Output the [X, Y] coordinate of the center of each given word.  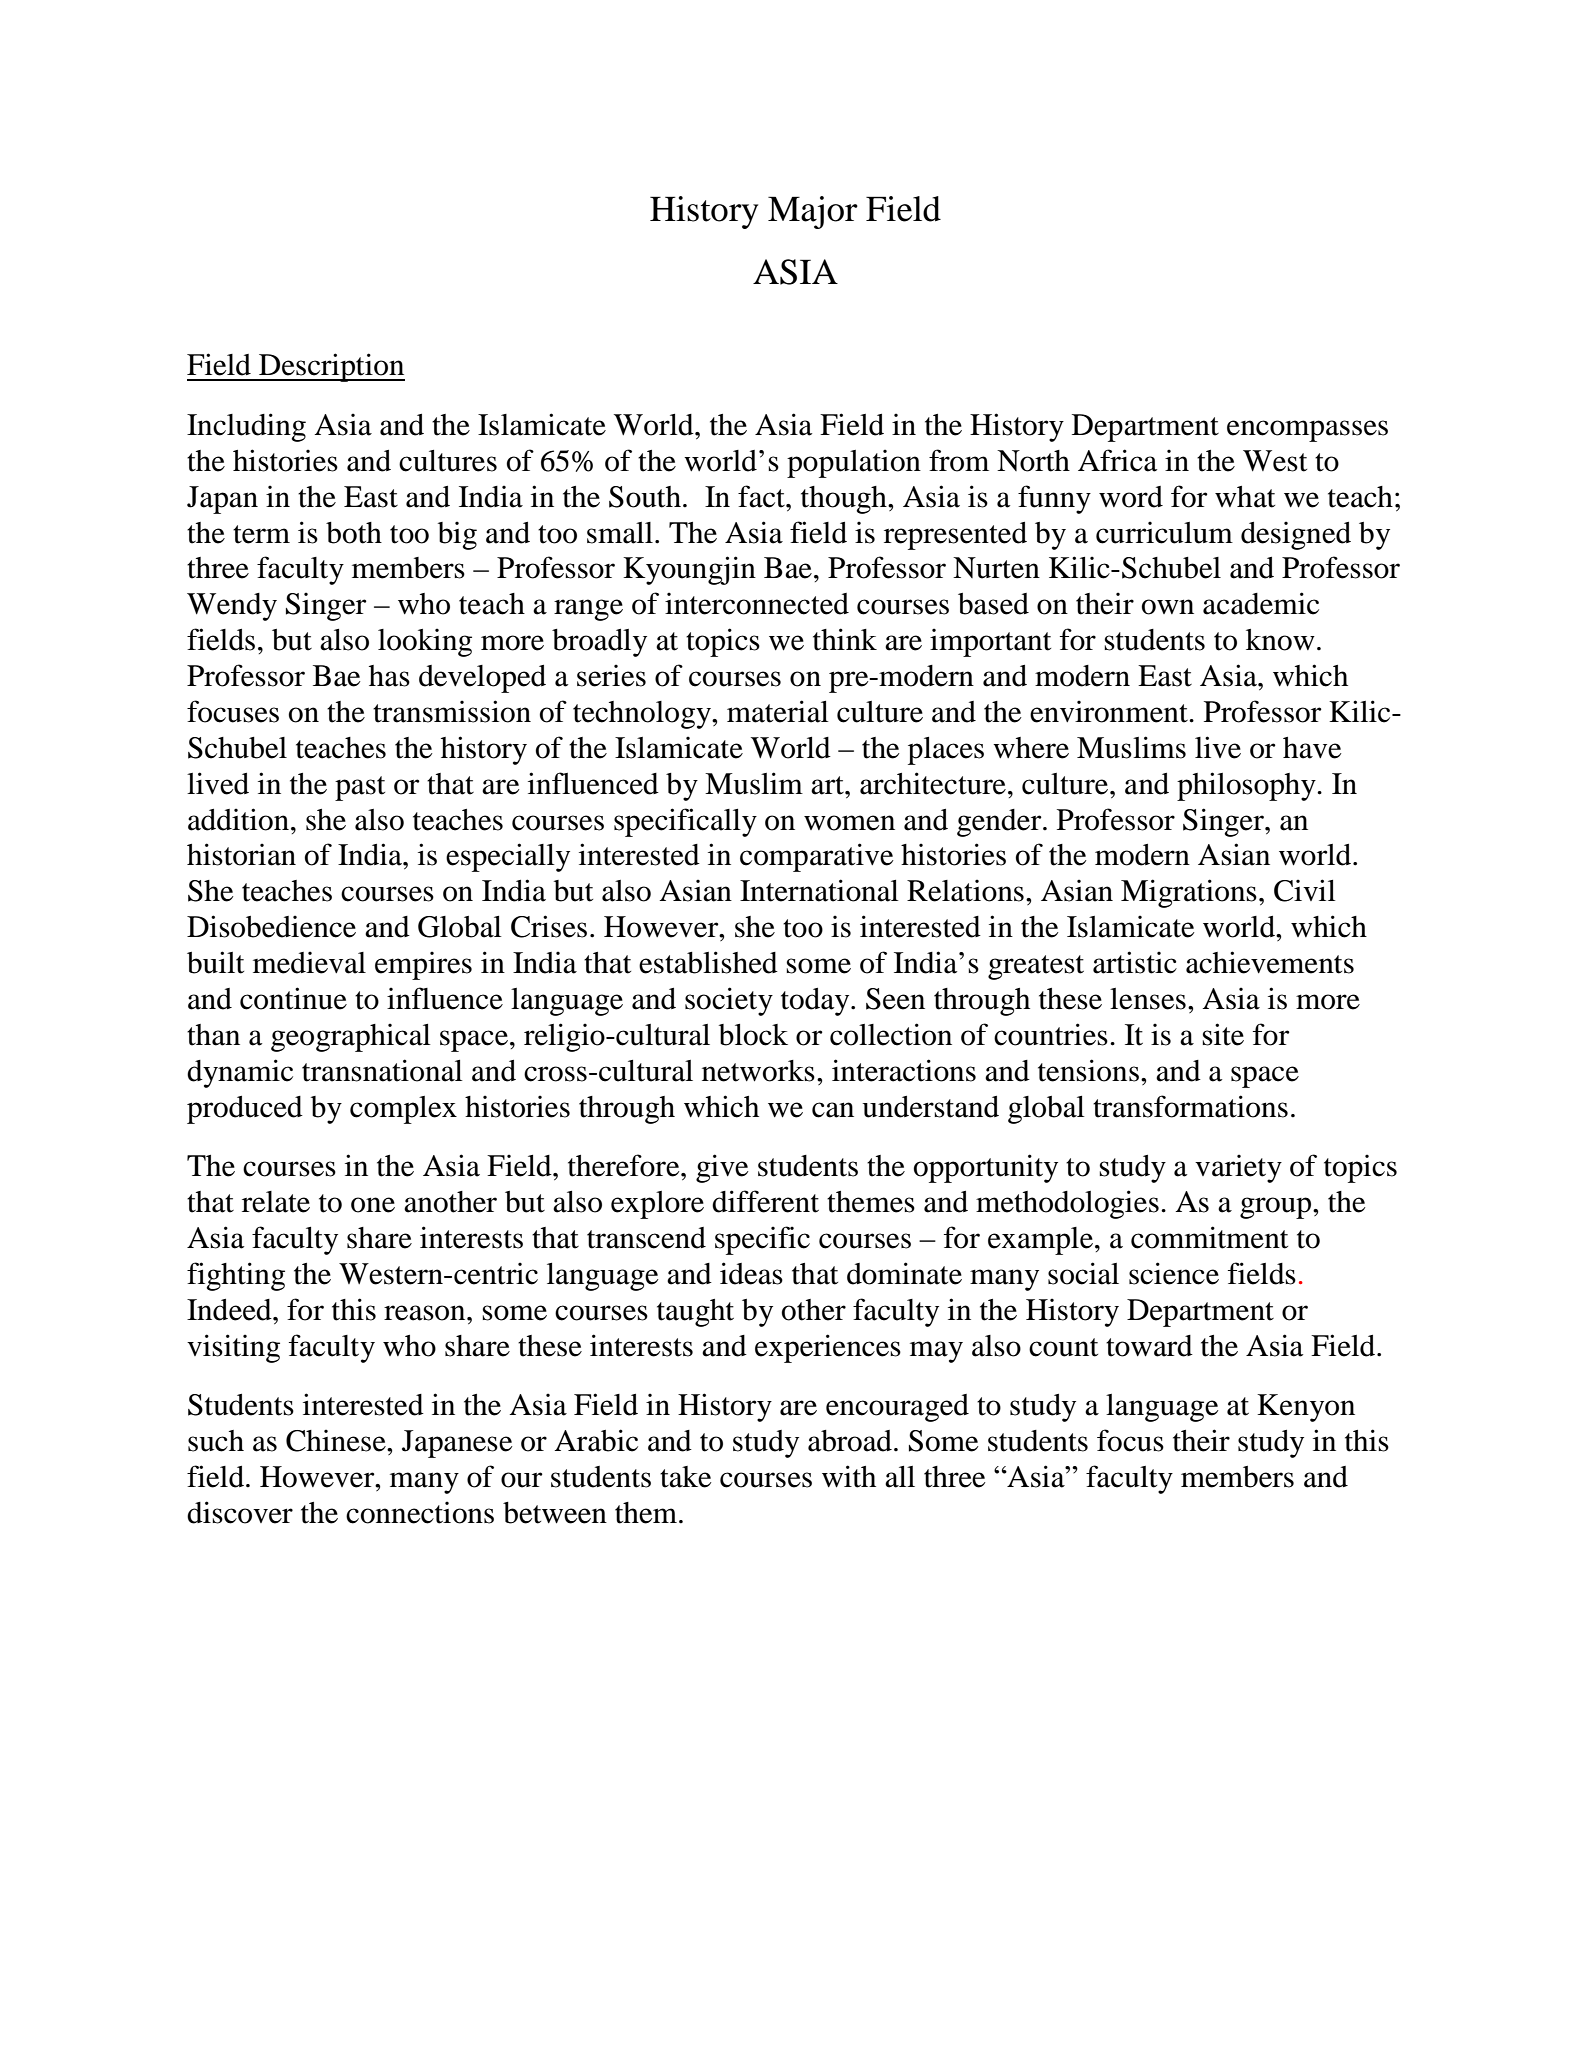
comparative [817, 857]
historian [241, 854]
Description [331, 367]
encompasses [1307, 431]
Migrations [1189, 893]
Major [813, 212]
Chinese [337, 1440]
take [686, 1477]
